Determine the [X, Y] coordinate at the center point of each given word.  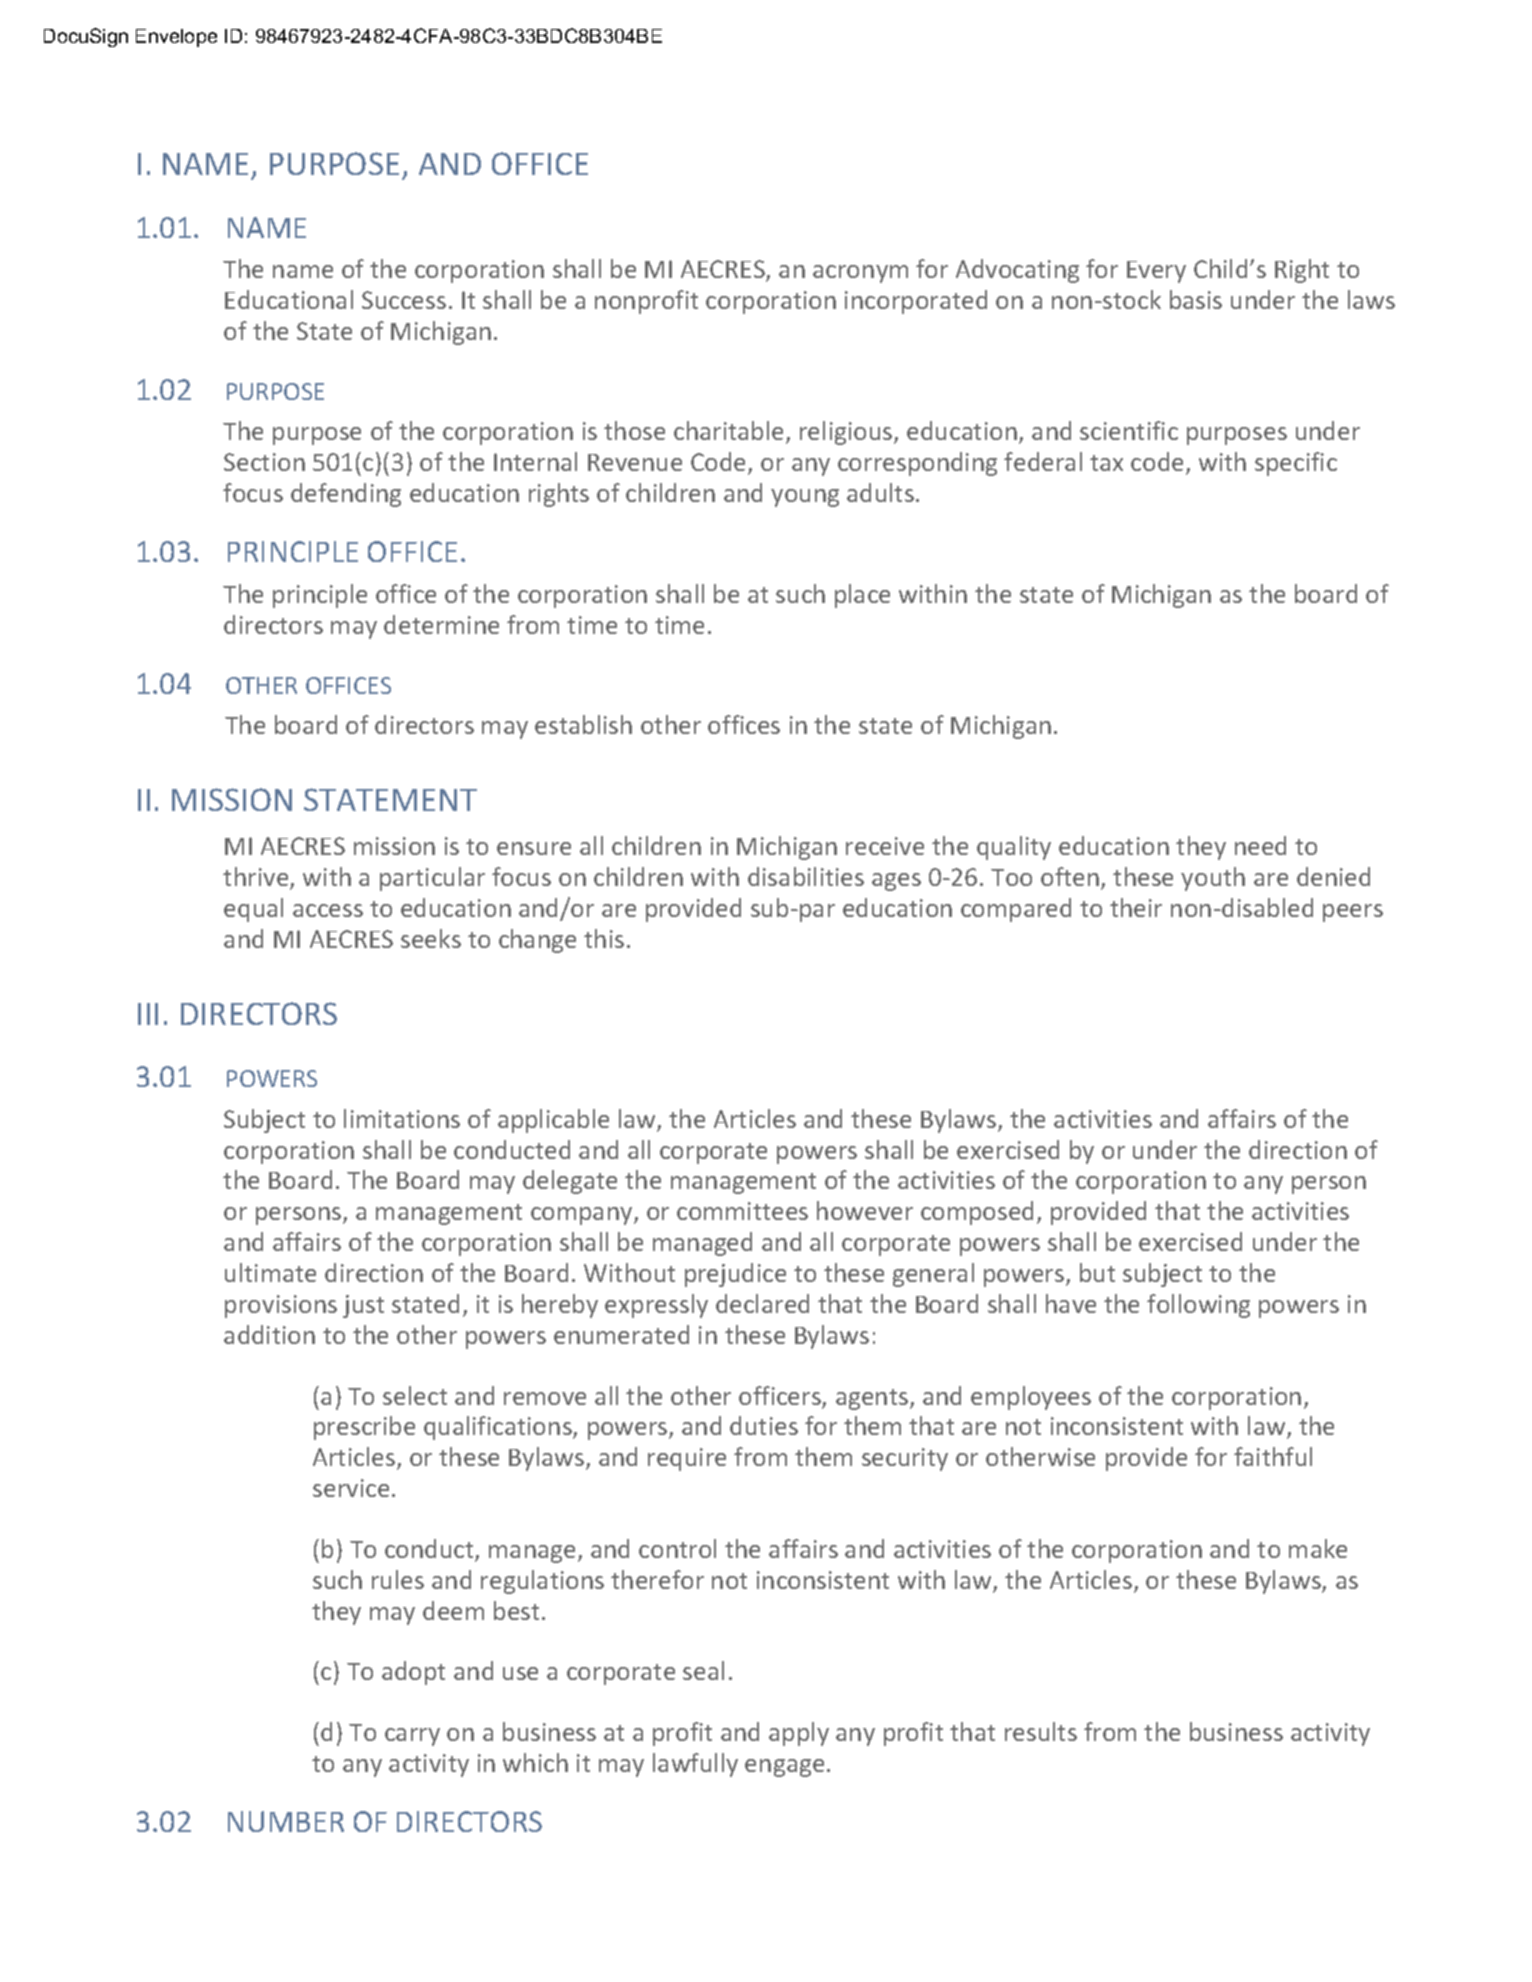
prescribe [364, 1428]
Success [404, 300]
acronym [860, 274]
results [1041, 1731]
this [604, 938]
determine [441, 624]
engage [784, 1768]
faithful [1273, 1456]
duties [764, 1425]
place [862, 596]
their [1136, 907]
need [1260, 845]
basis [1196, 299]
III [148, 1014]
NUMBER [286, 1821]
